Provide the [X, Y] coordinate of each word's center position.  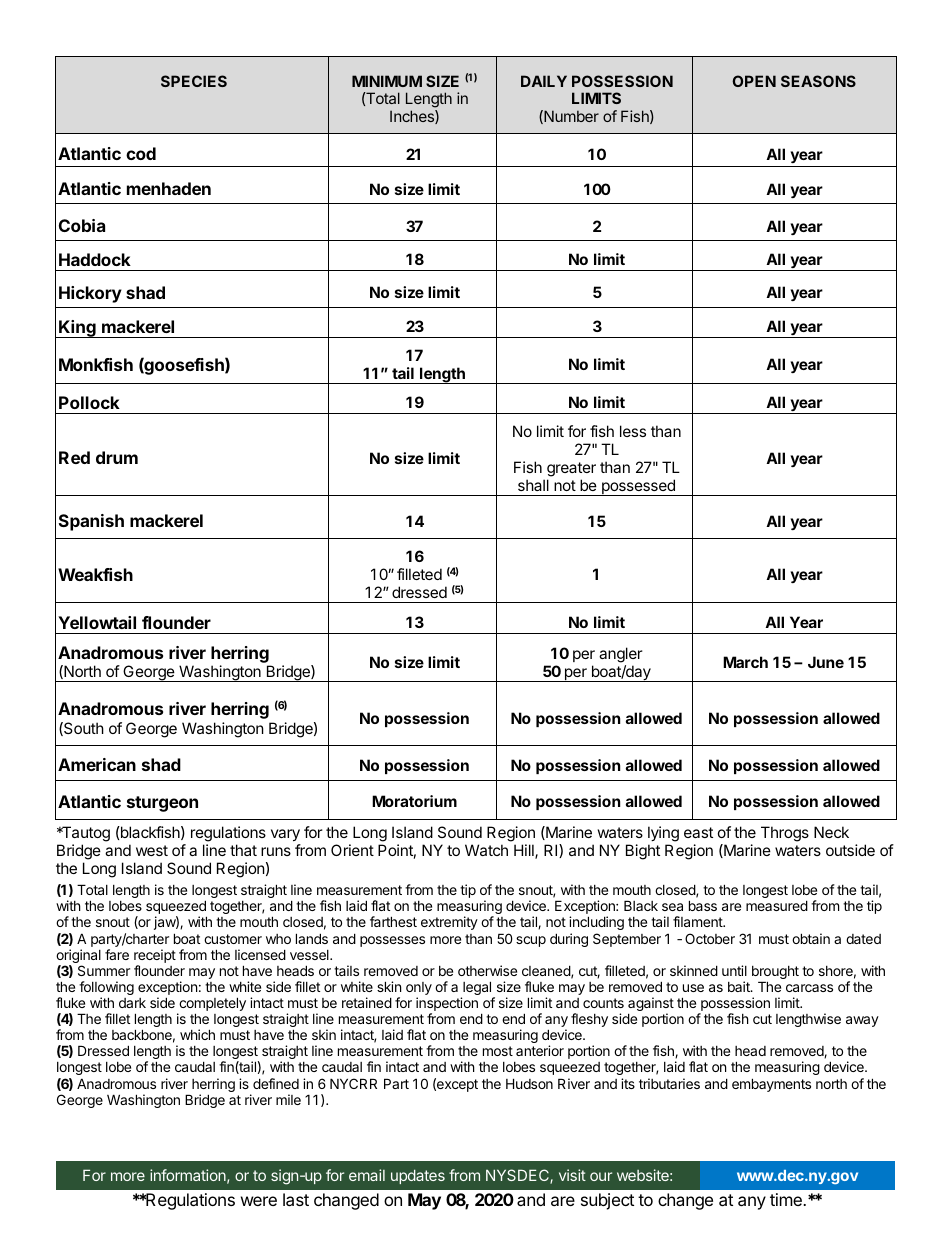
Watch [486, 850]
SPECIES [194, 81]
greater [571, 469]
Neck [831, 832]
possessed [638, 487]
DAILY [544, 81]
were [259, 1201]
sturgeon [162, 804]
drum [117, 457]
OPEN [754, 81]
